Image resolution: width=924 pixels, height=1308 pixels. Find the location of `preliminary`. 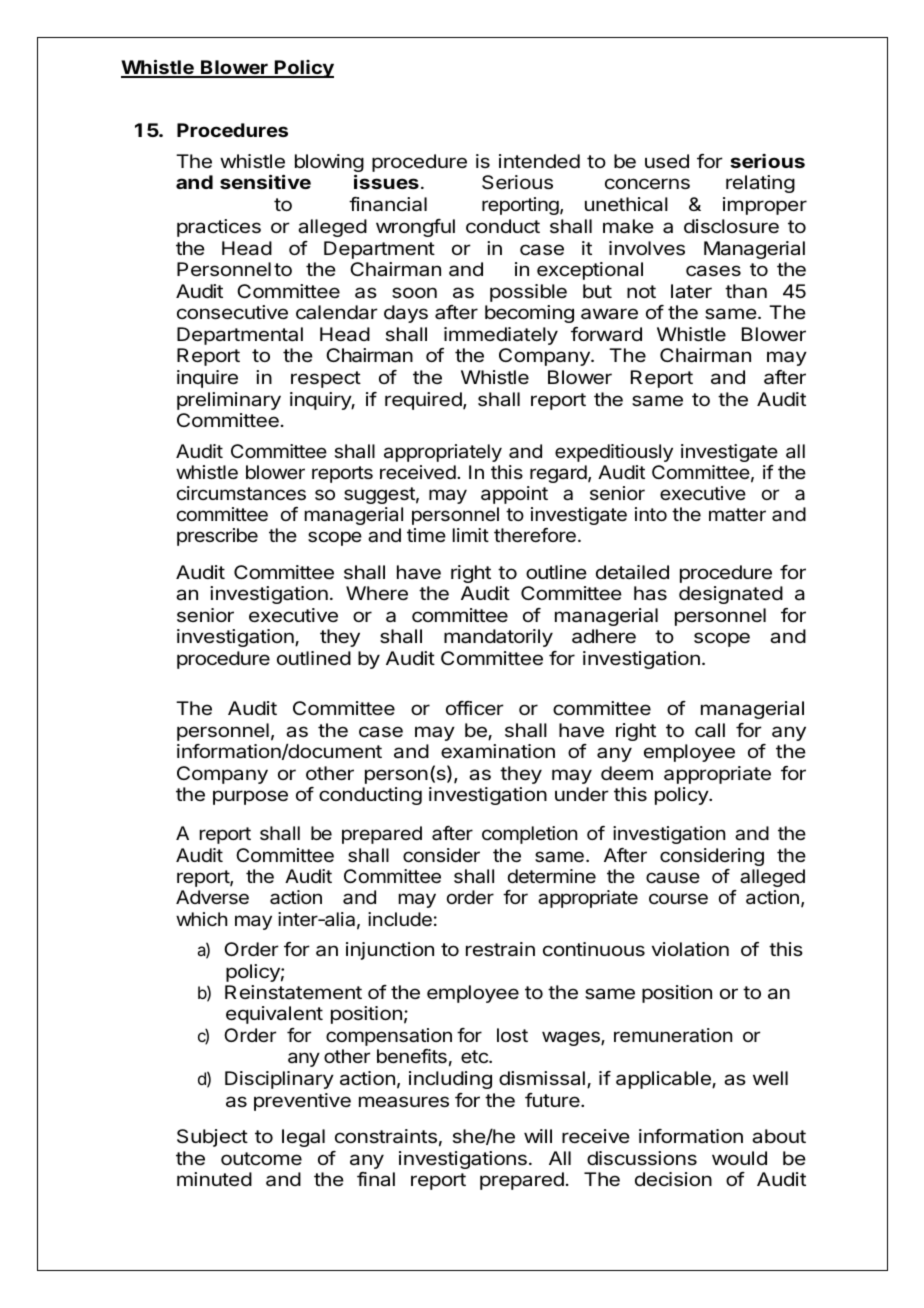

preliminary is located at coordinates (229, 401).
